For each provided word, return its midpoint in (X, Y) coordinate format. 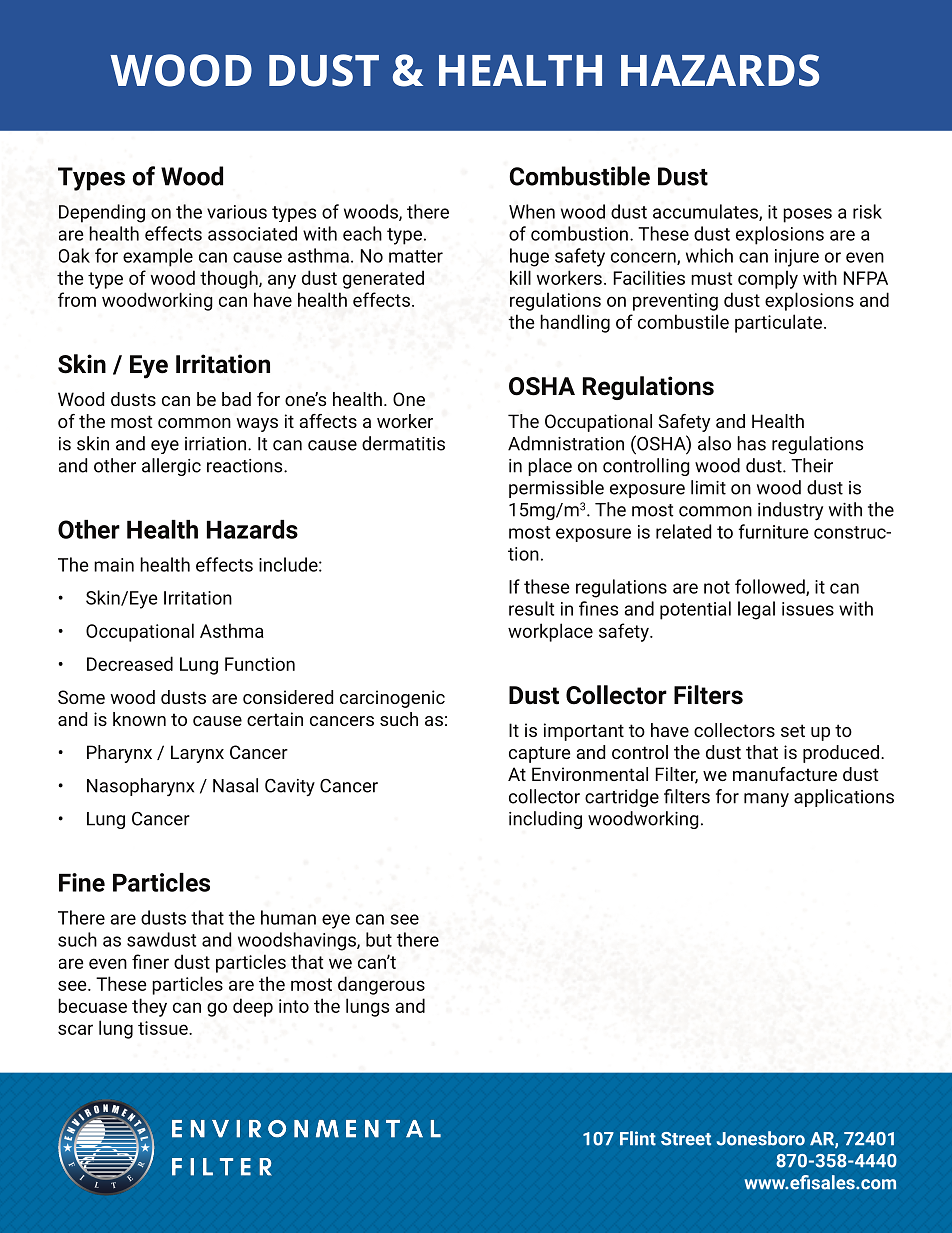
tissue (164, 1028)
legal (756, 610)
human (288, 917)
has (751, 443)
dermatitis (403, 443)
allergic (171, 467)
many (766, 800)
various (237, 212)
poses (807, 215)
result (531, 608)
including (545, 820)
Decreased (130, 663)
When (532, 211)
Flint (638, 1138)
